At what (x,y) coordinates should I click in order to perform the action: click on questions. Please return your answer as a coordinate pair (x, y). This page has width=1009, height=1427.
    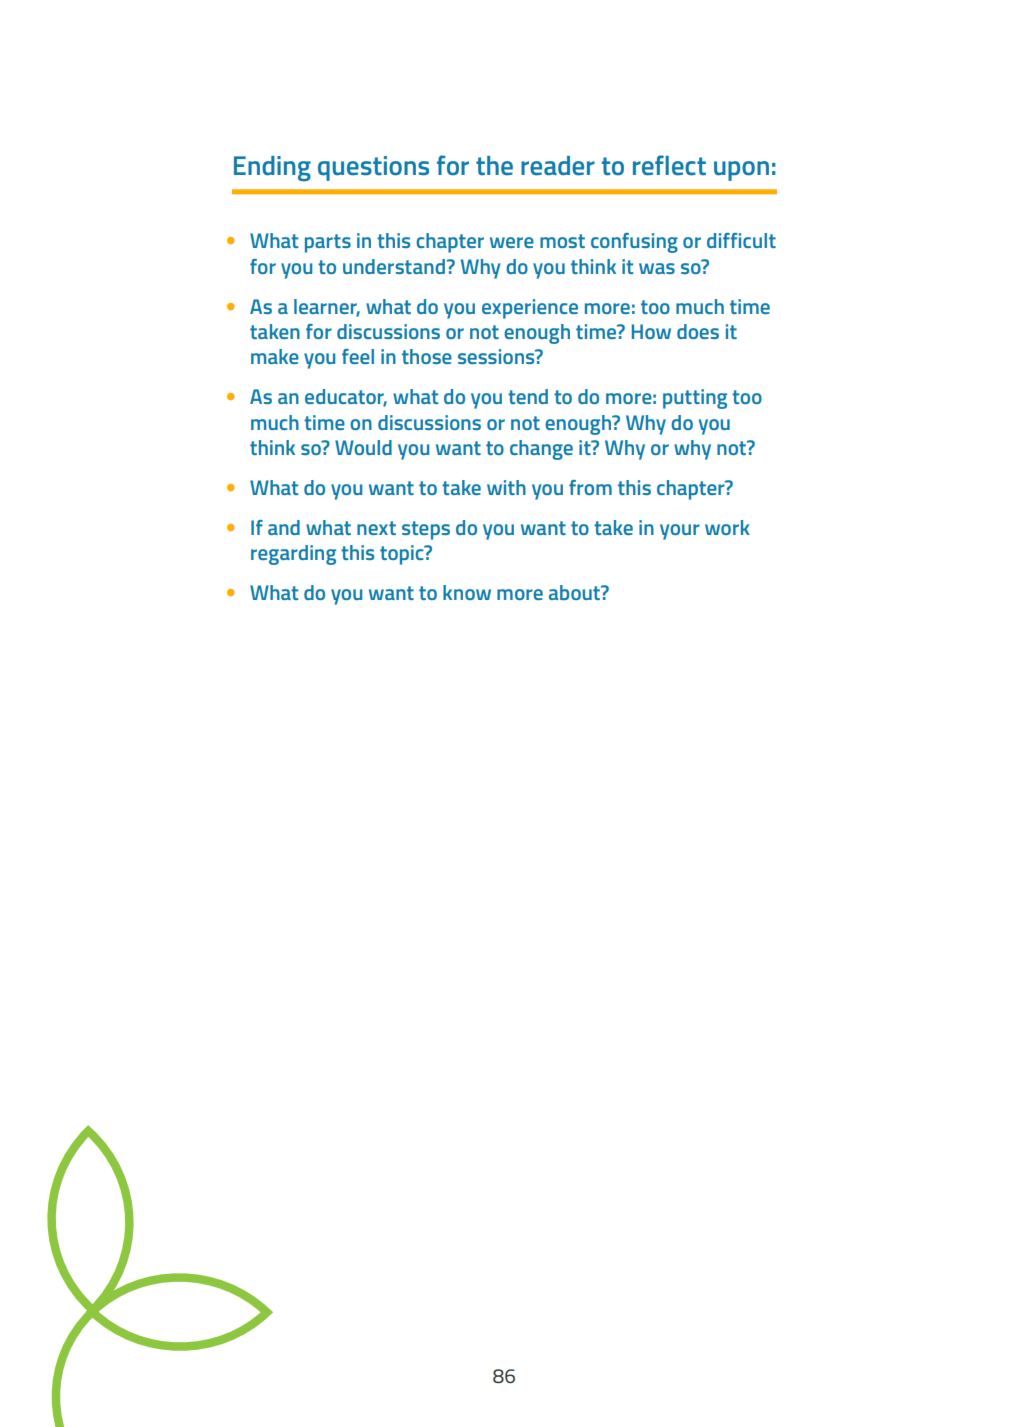
    Looking at the image, I should click on (373, 168).
